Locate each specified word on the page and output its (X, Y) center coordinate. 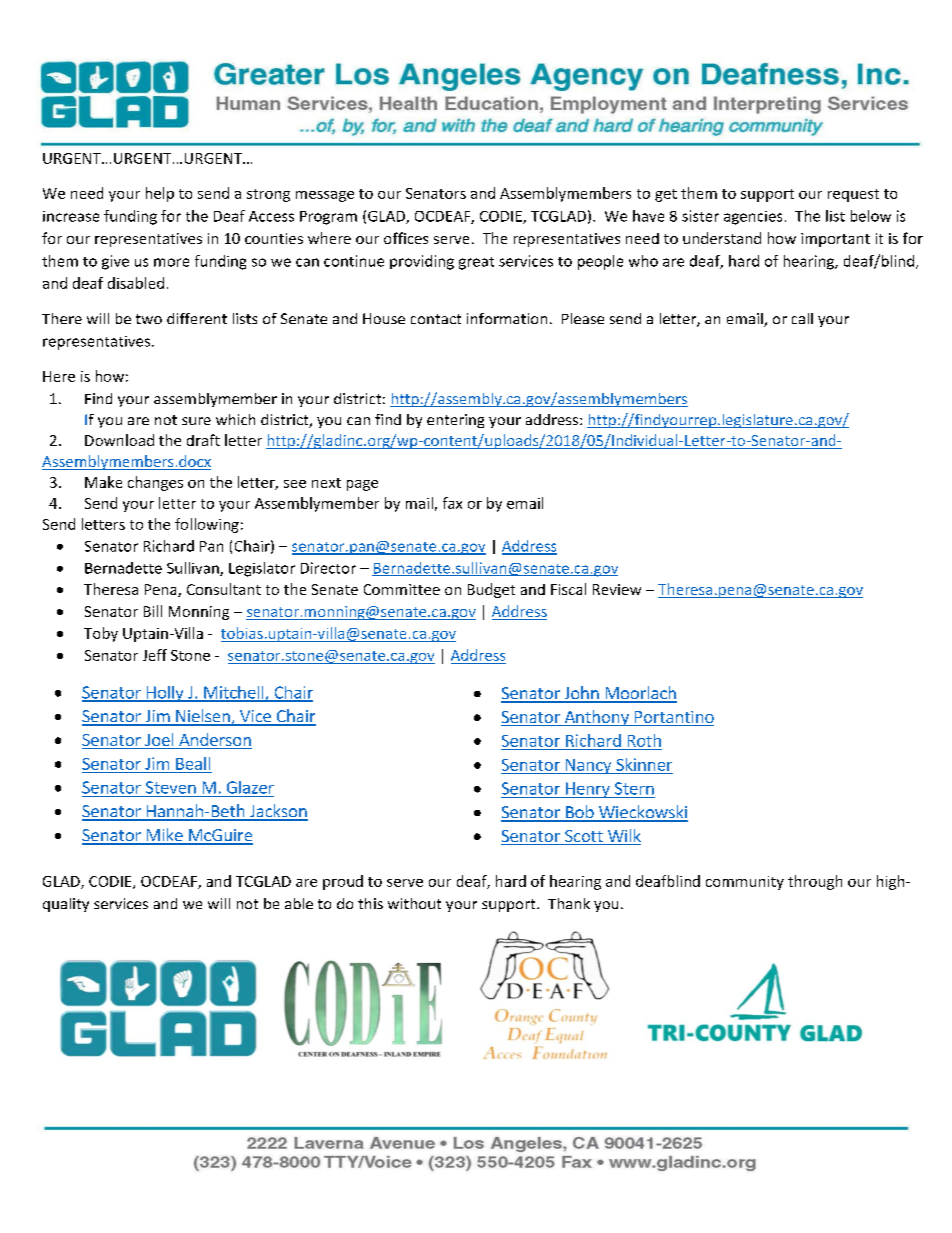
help (160, 194)
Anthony (596, 718)
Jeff (155, 655)
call (802, 318)
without (414, 903)
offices (406, 238)
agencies (753, 218)
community (745, 883)
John (581, 694)
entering (455, 421)
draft (203, 440)
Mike (164, 836)
